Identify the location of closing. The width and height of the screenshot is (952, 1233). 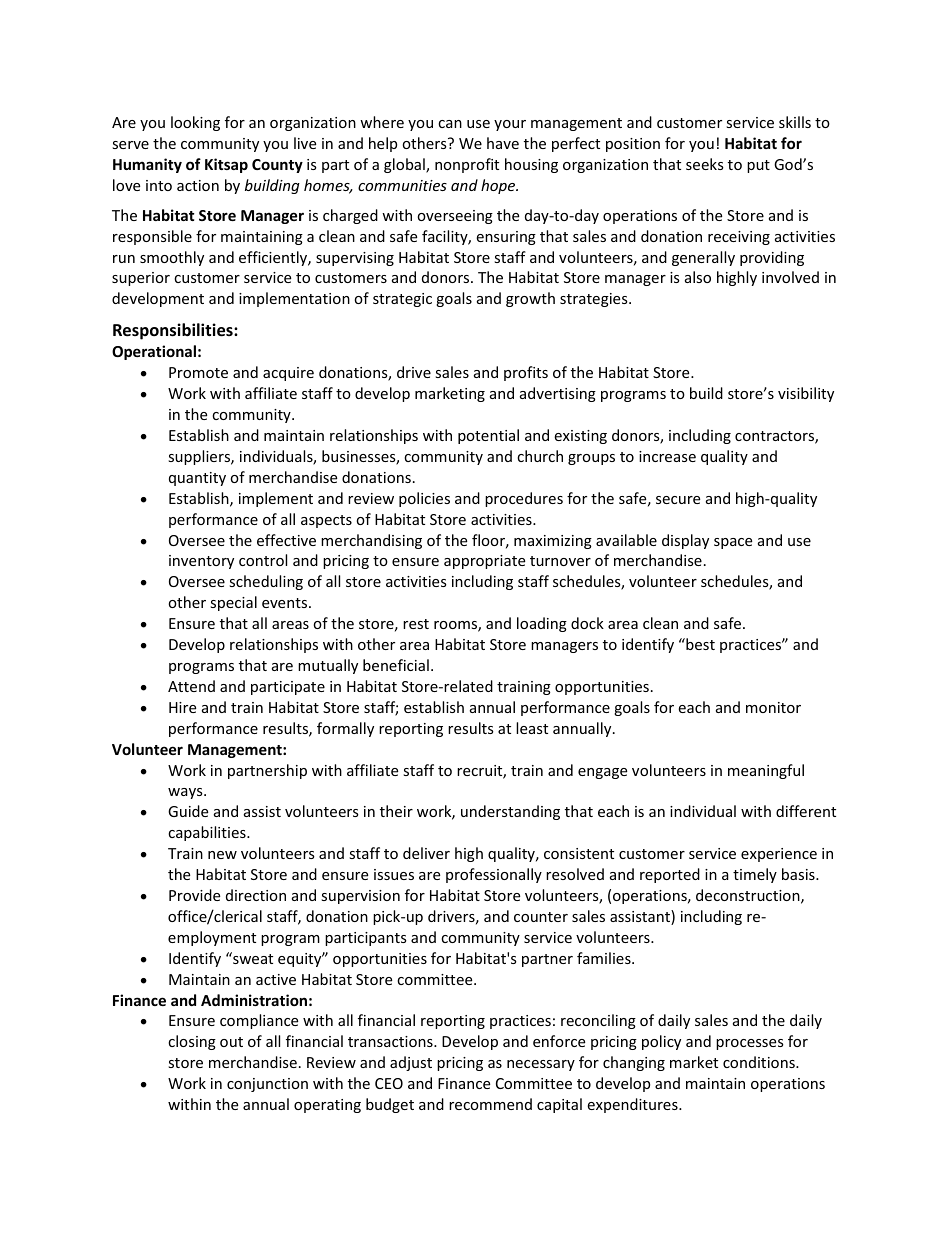
(192, 1042).
